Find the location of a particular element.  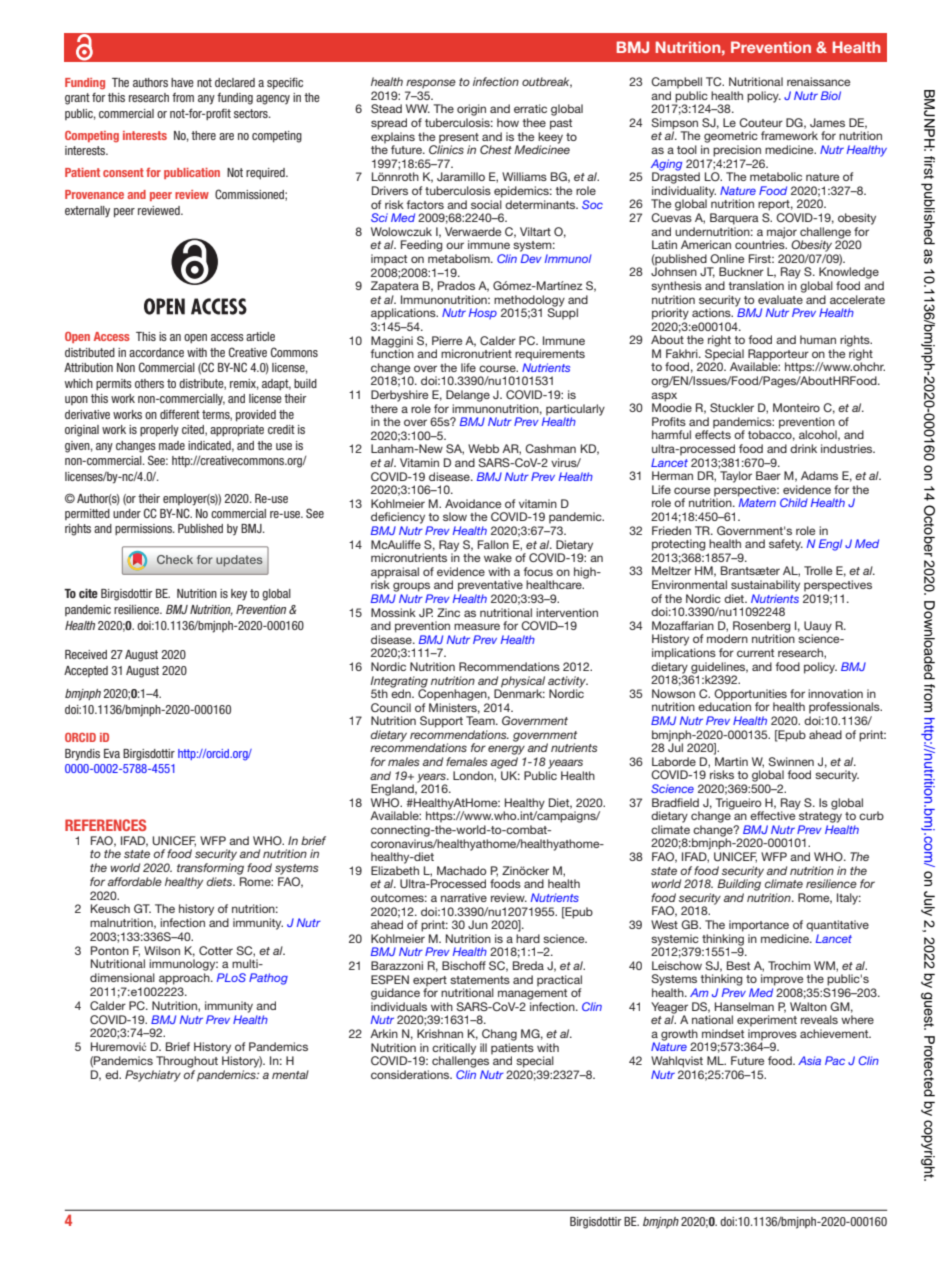

sustainability is located at coordinates (765, 586).
